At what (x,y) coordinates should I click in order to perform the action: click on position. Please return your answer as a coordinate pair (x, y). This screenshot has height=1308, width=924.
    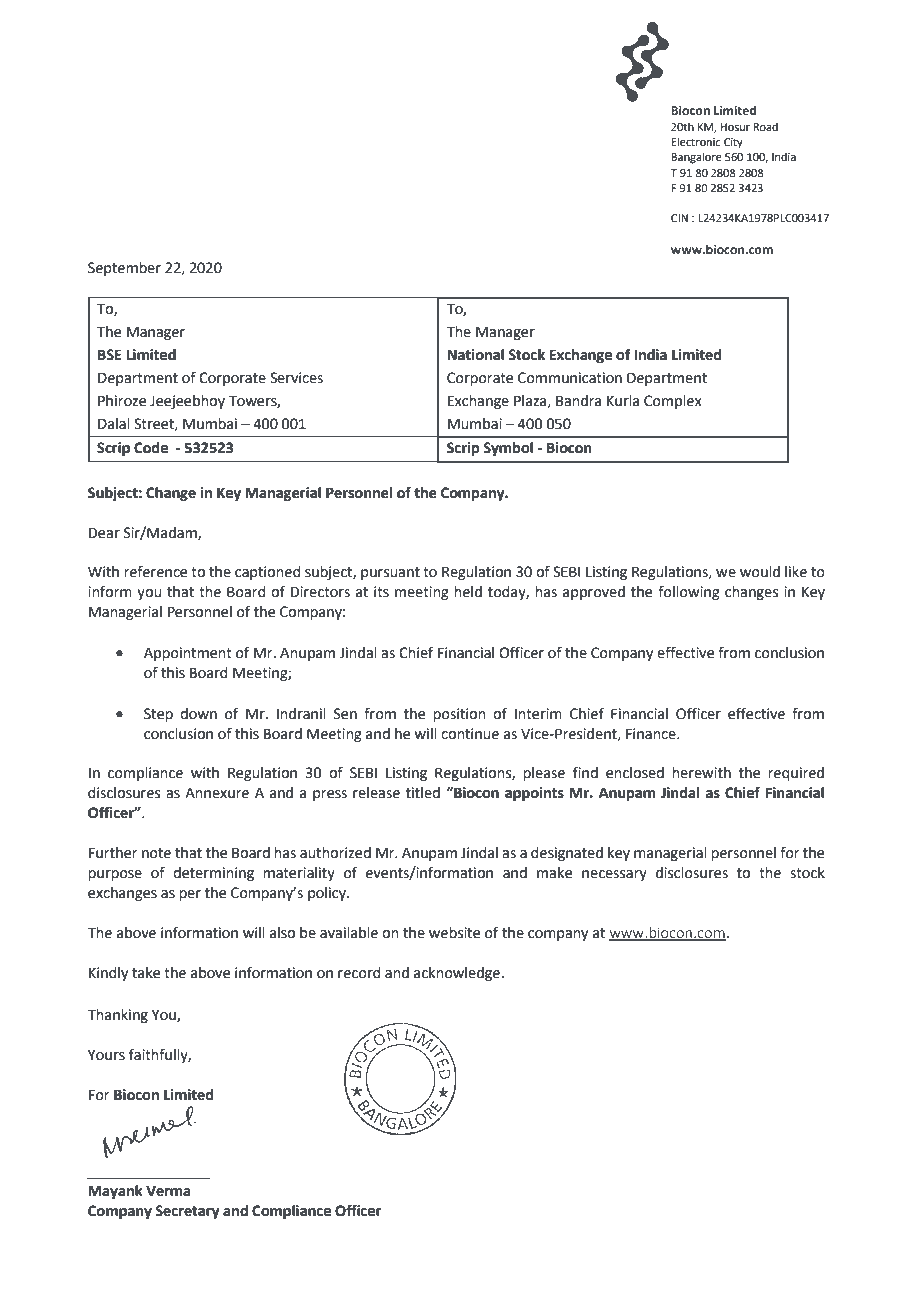
    Looking at the image, I should click on (459, 715).
